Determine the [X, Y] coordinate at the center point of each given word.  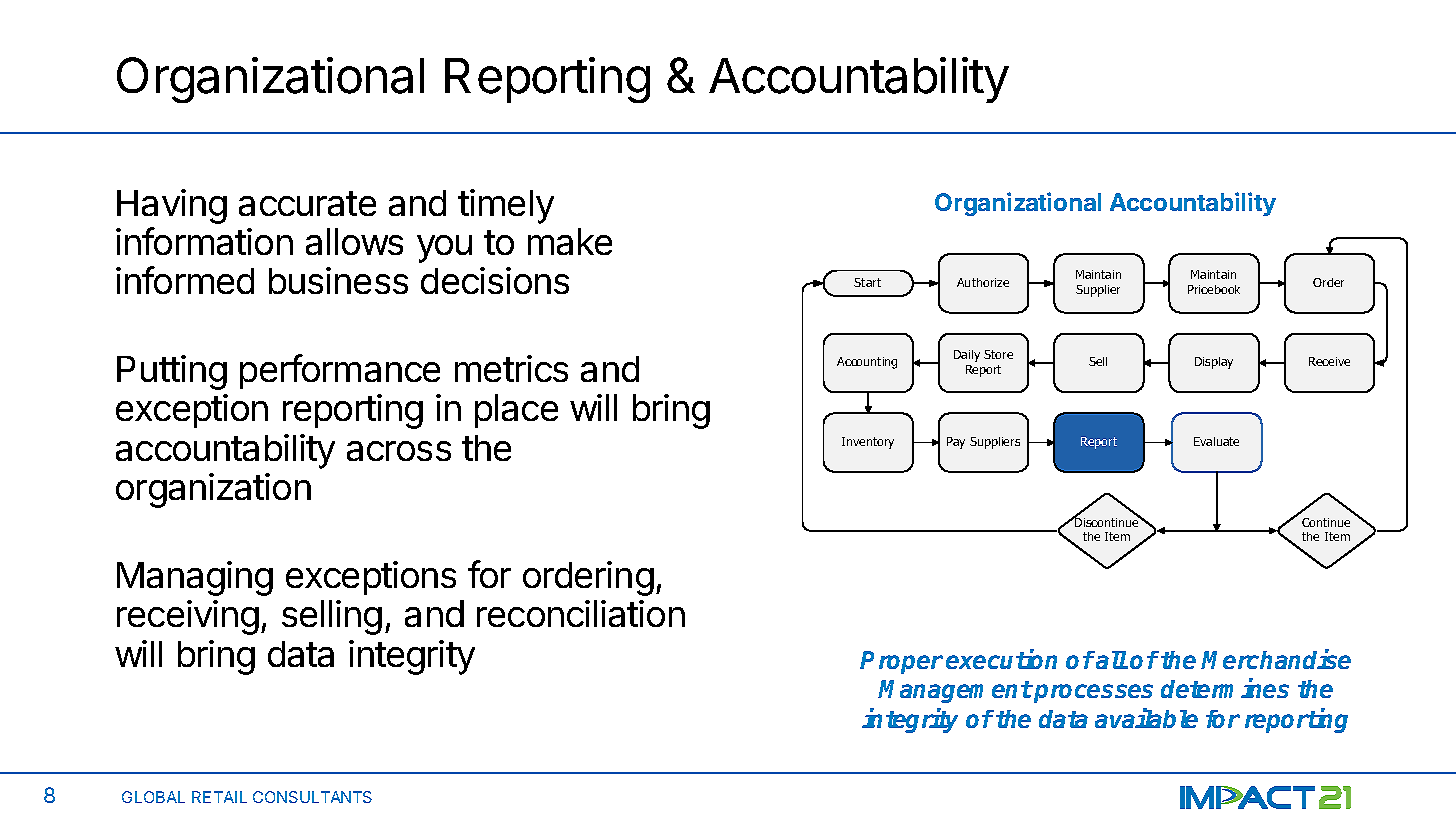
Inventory [868, 443]
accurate [307, 203]
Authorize [983, 282]
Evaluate [1216, 441]
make [570, 241]
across [399, 451]
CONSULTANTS [312, 797]
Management [955, 691]
